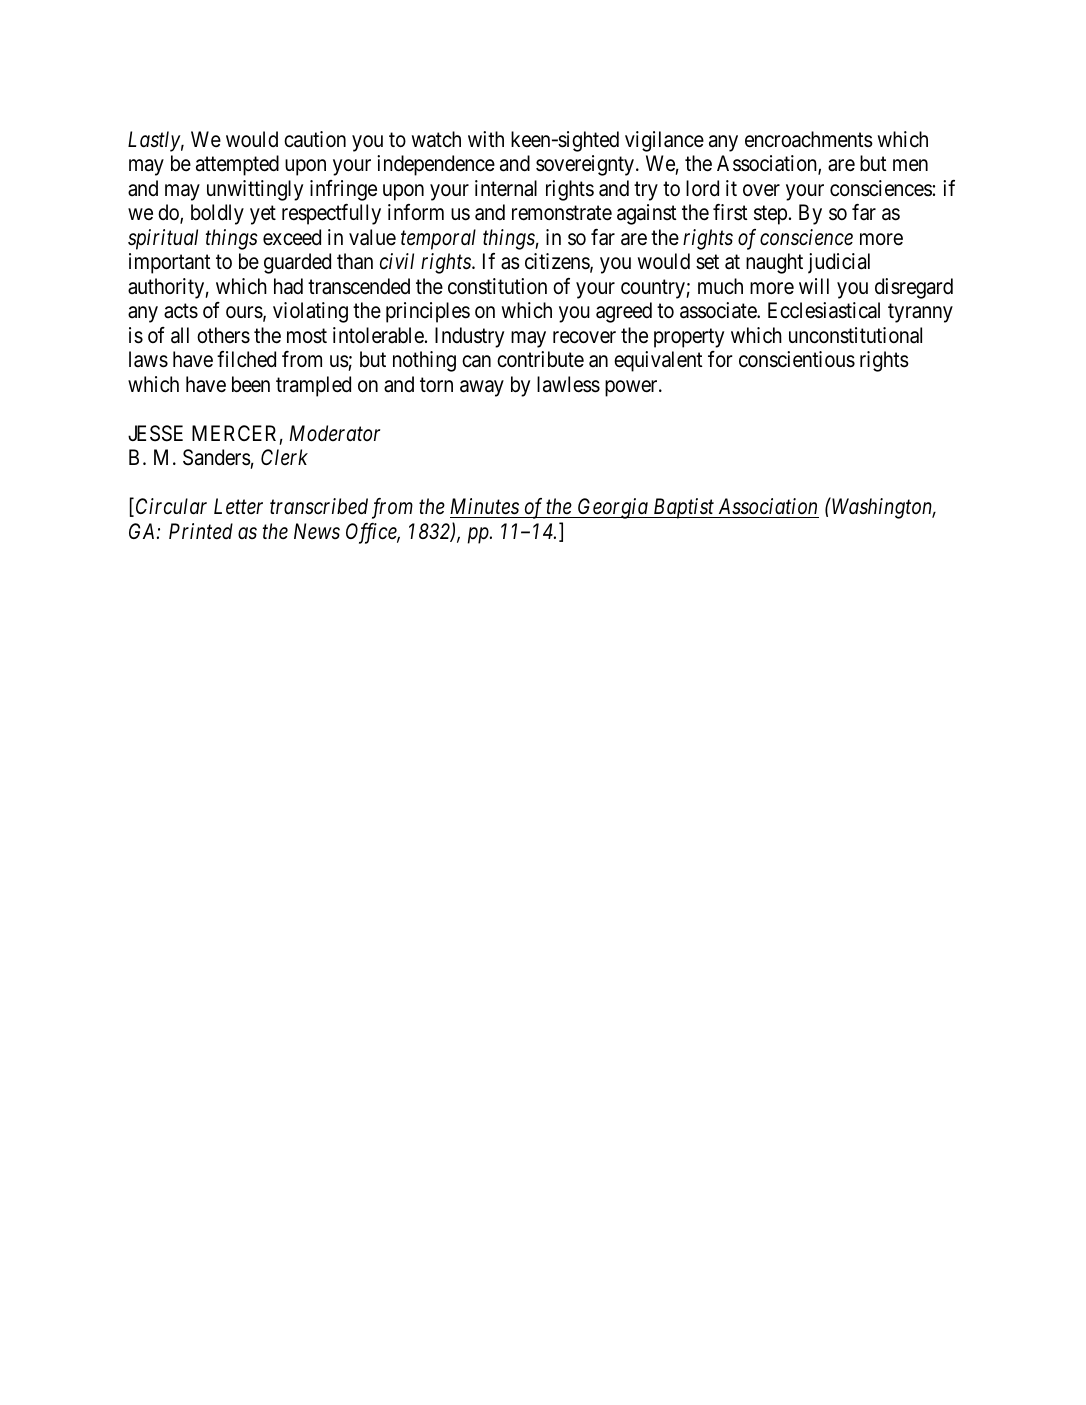  I want to click on encroachments, so click(809, 139).
